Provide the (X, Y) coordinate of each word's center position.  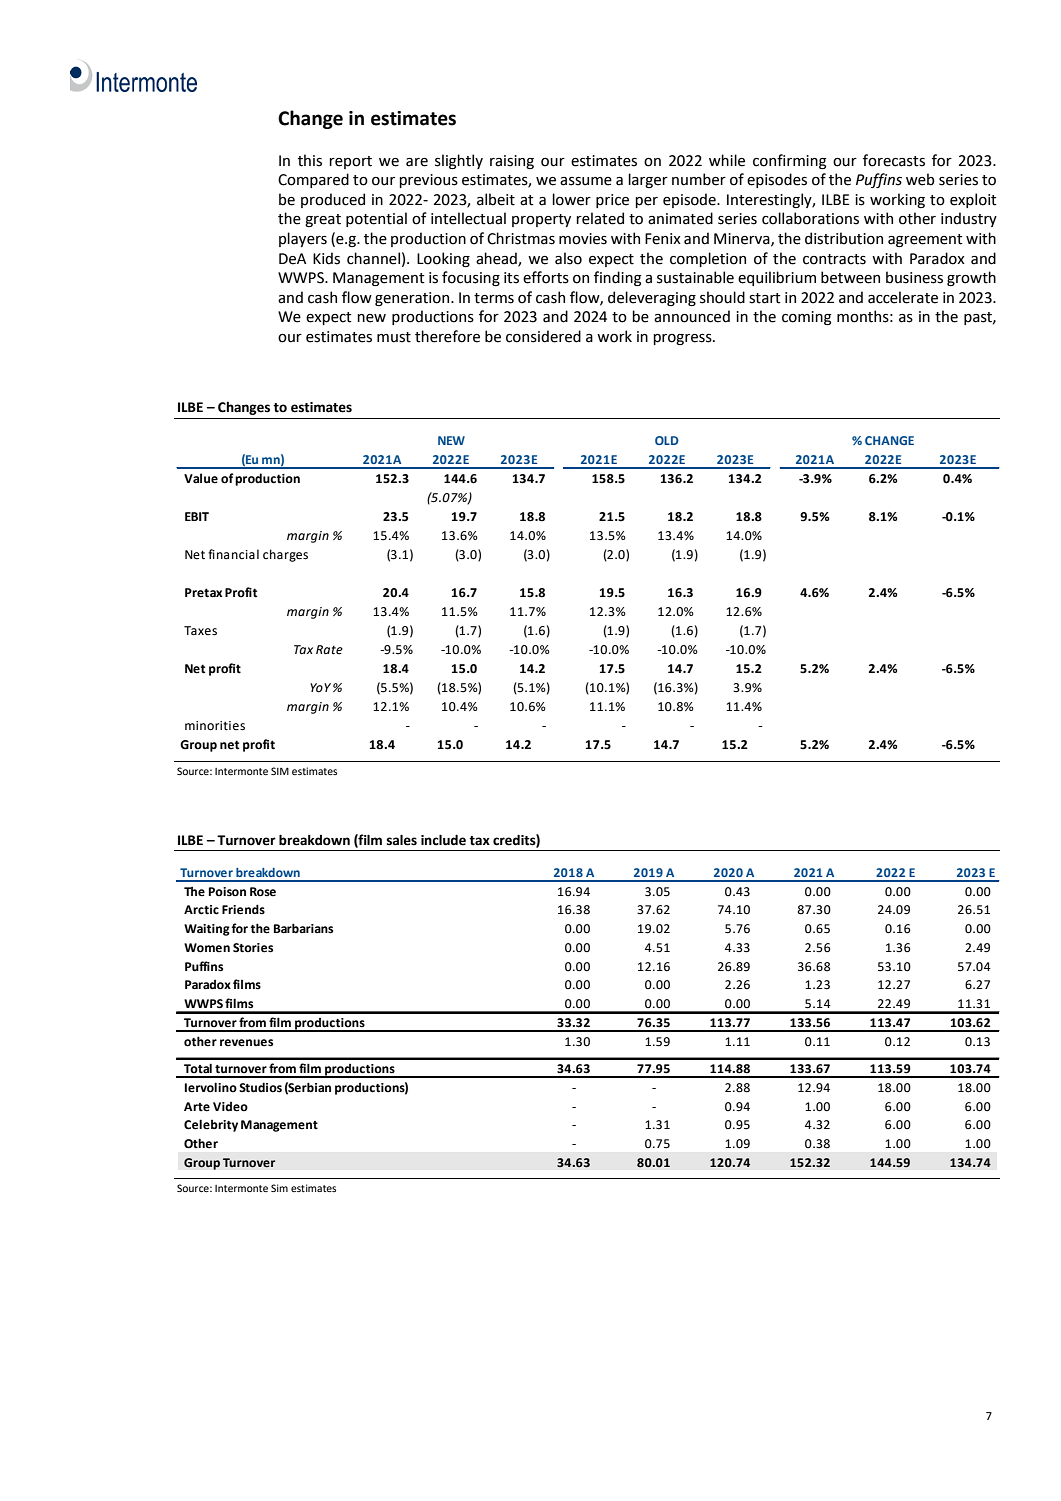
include (443, 840)
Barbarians (303, 928)
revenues (246, 1043)
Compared (313, 180)
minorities (215, 726)
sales (402, 840)
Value (201, 478)
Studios (260, 1087)
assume (586, 181)
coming (806, 318)
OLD (667, 440)
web (920, 179)
